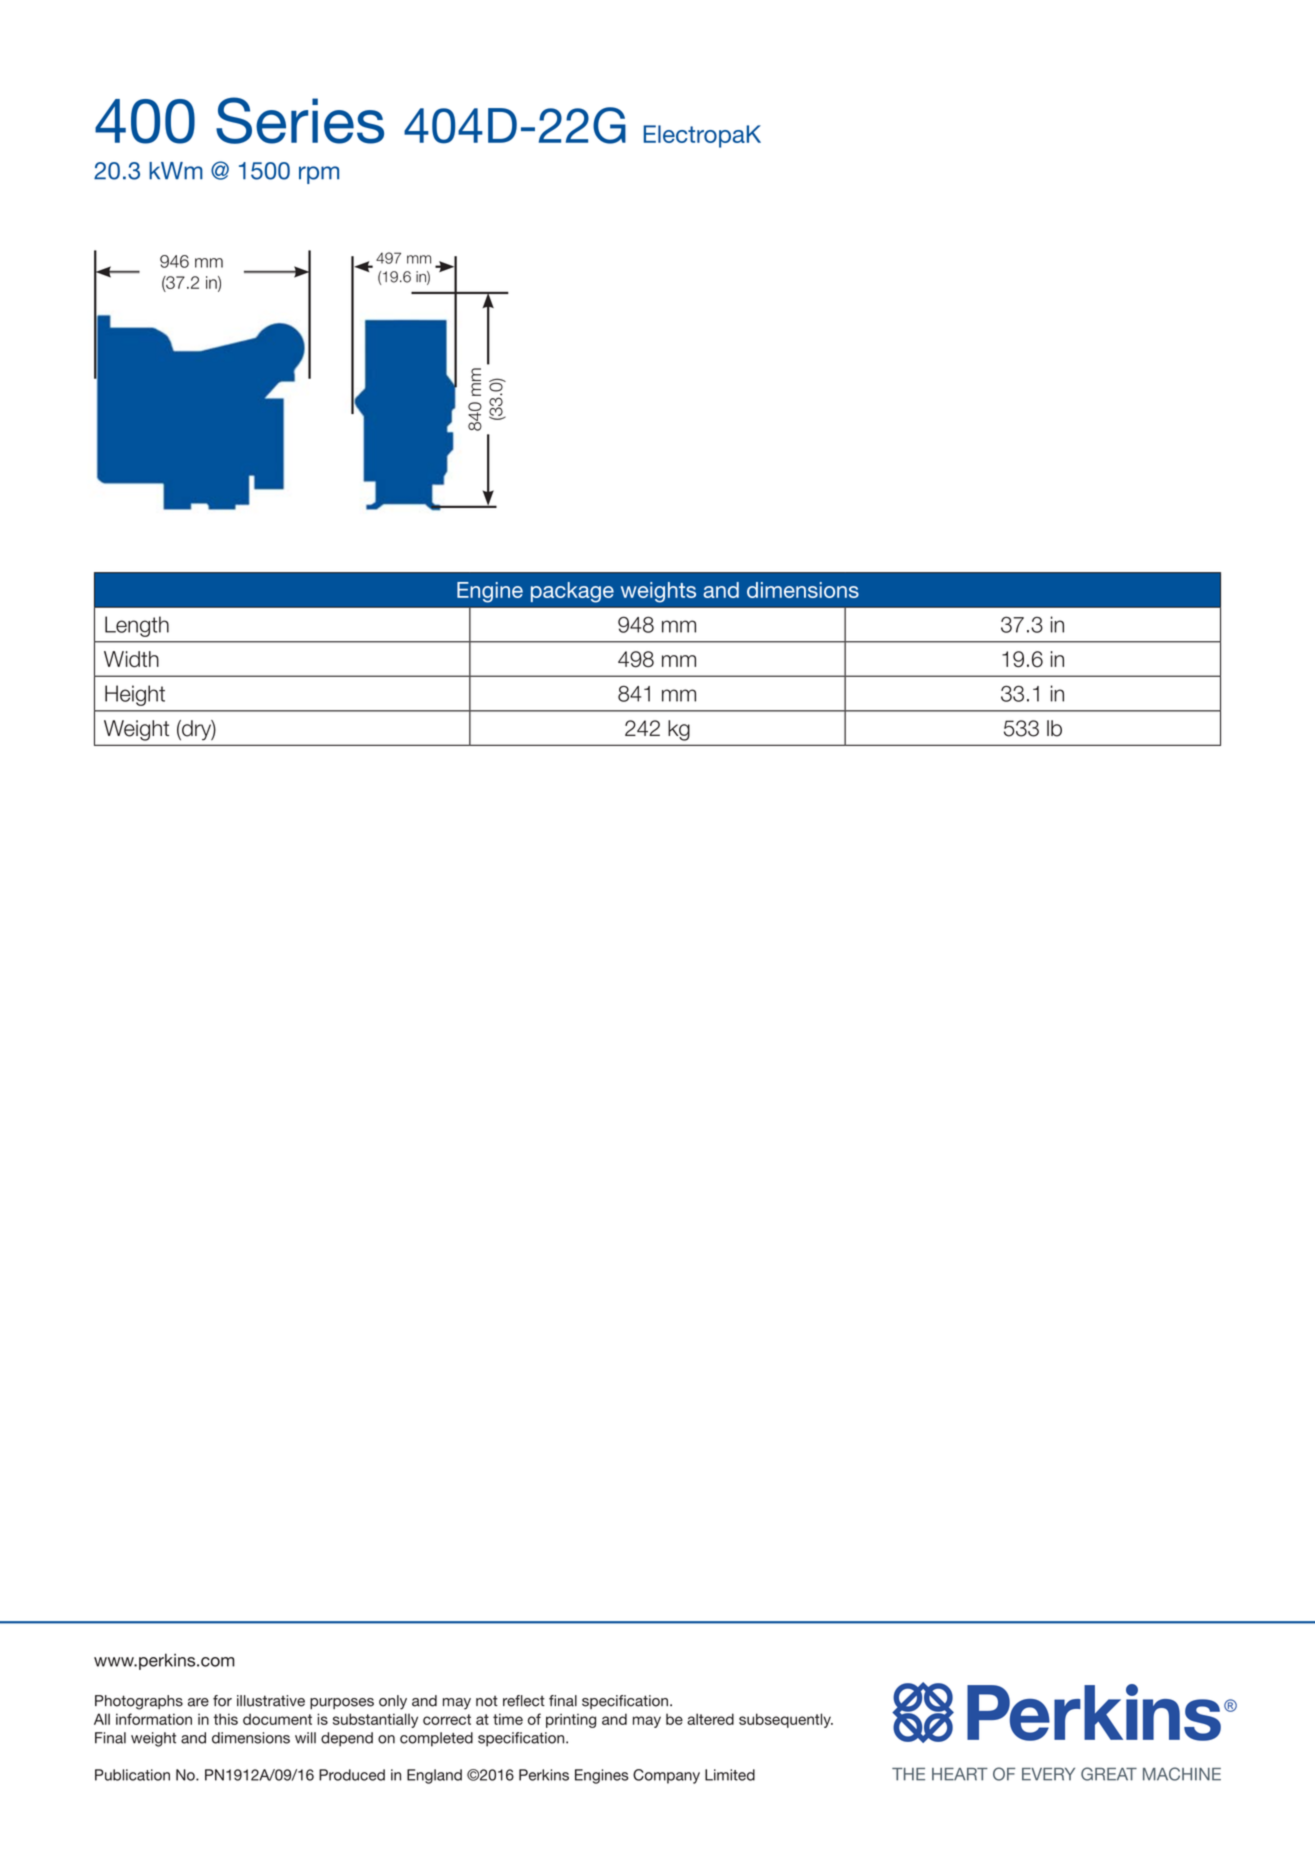  What do you see at coordinates (447, 1719) in the document?
I see `correct` at bounding box center [447, 1719].
